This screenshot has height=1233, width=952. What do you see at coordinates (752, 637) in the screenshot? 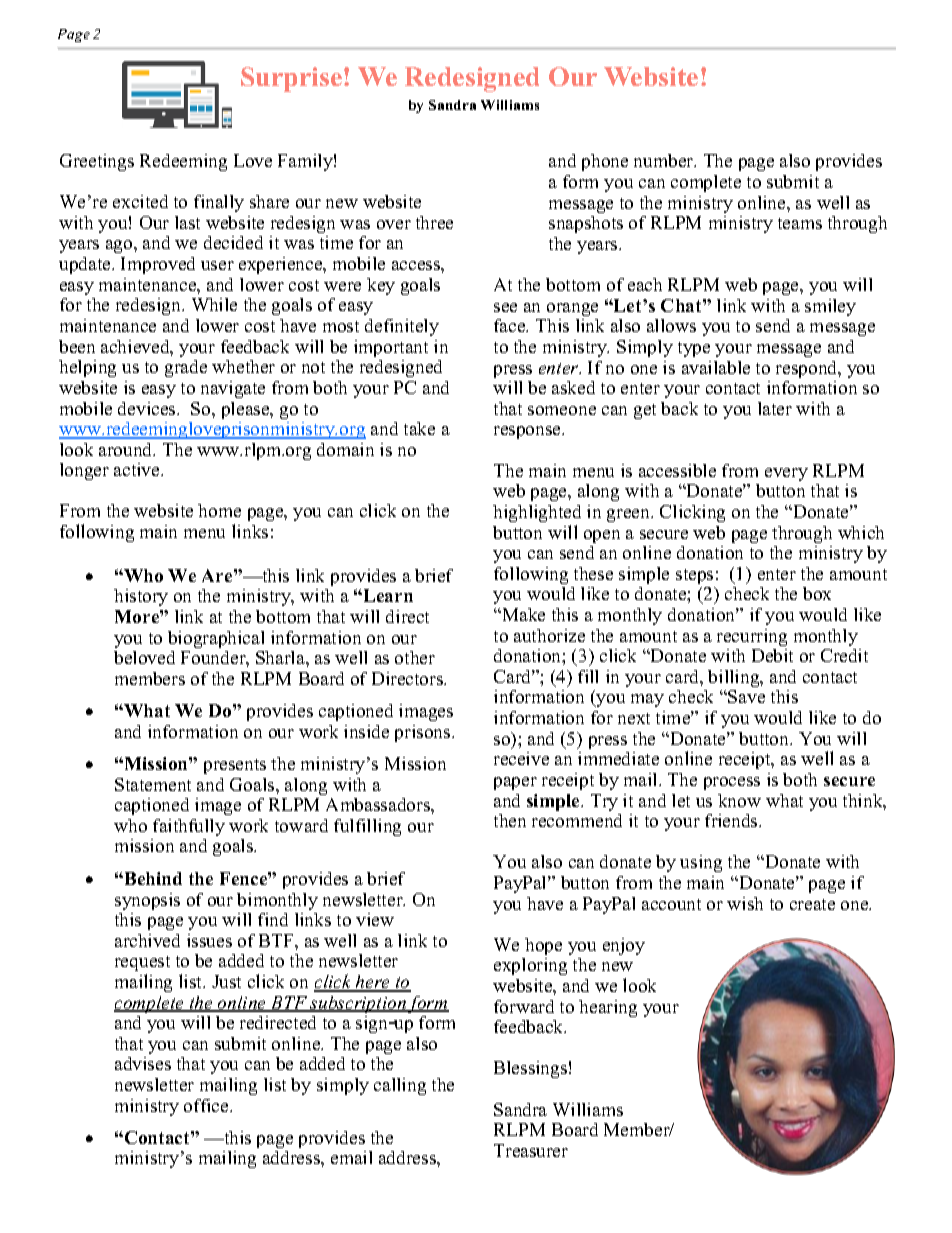
I see `recurring` at bounding box center [752, 637].
